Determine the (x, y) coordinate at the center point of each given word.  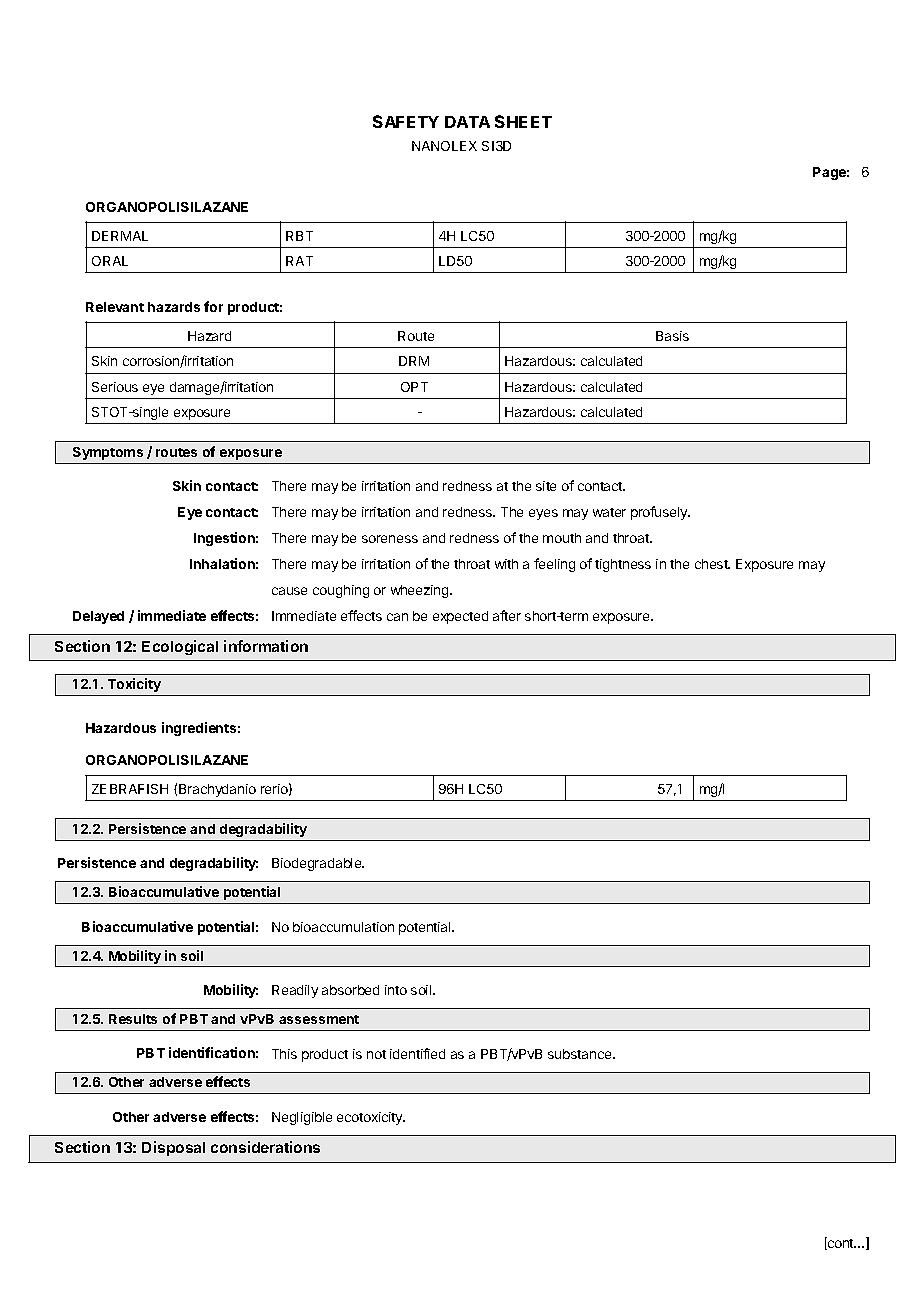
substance (581, 1054)
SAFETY (406, 121)
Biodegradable (318, 864)
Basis (672, 336)
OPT (414, 387)
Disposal (173, 1148)
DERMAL (120, 236)
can (397, 617)
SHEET (523, 121)
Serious (115, 387)
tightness (623, 565)
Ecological (180, 647)
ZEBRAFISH (130, 789)
